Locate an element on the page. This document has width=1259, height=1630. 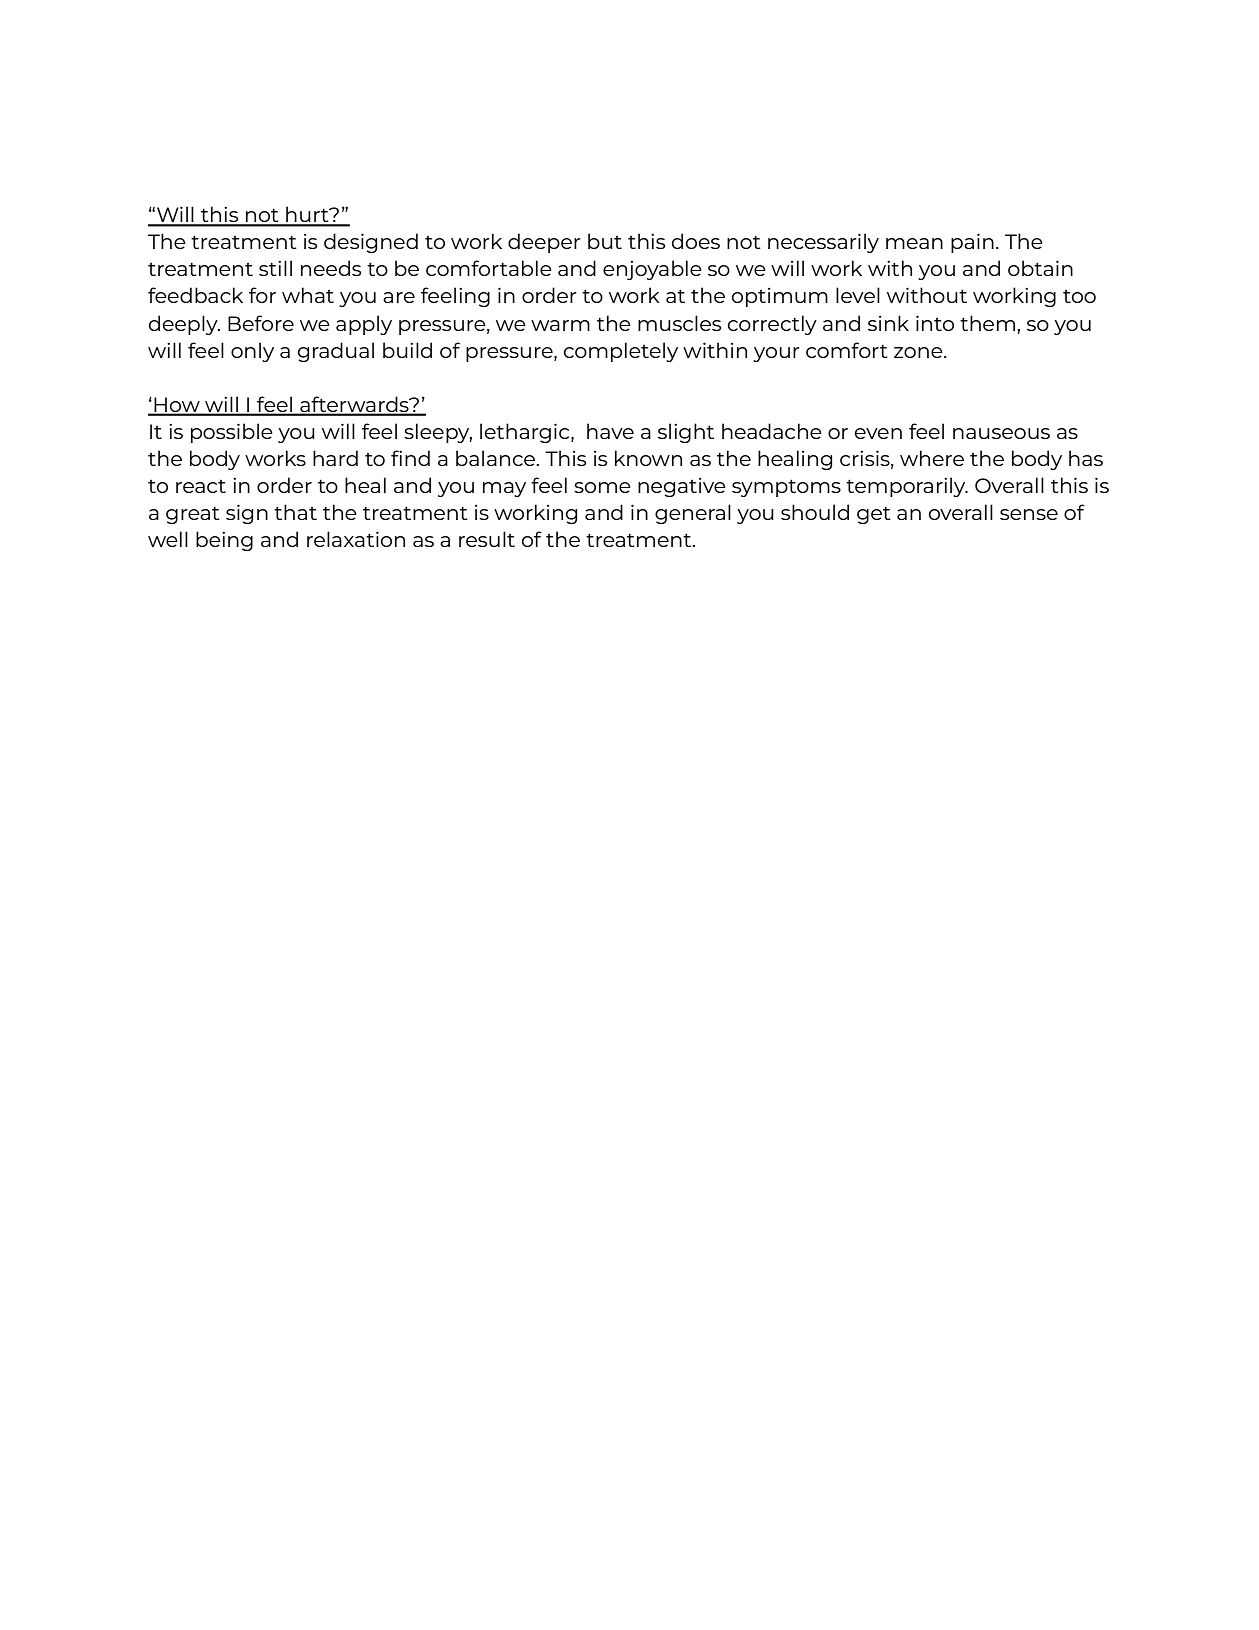
muscles is located at coordinates (679, 323).
